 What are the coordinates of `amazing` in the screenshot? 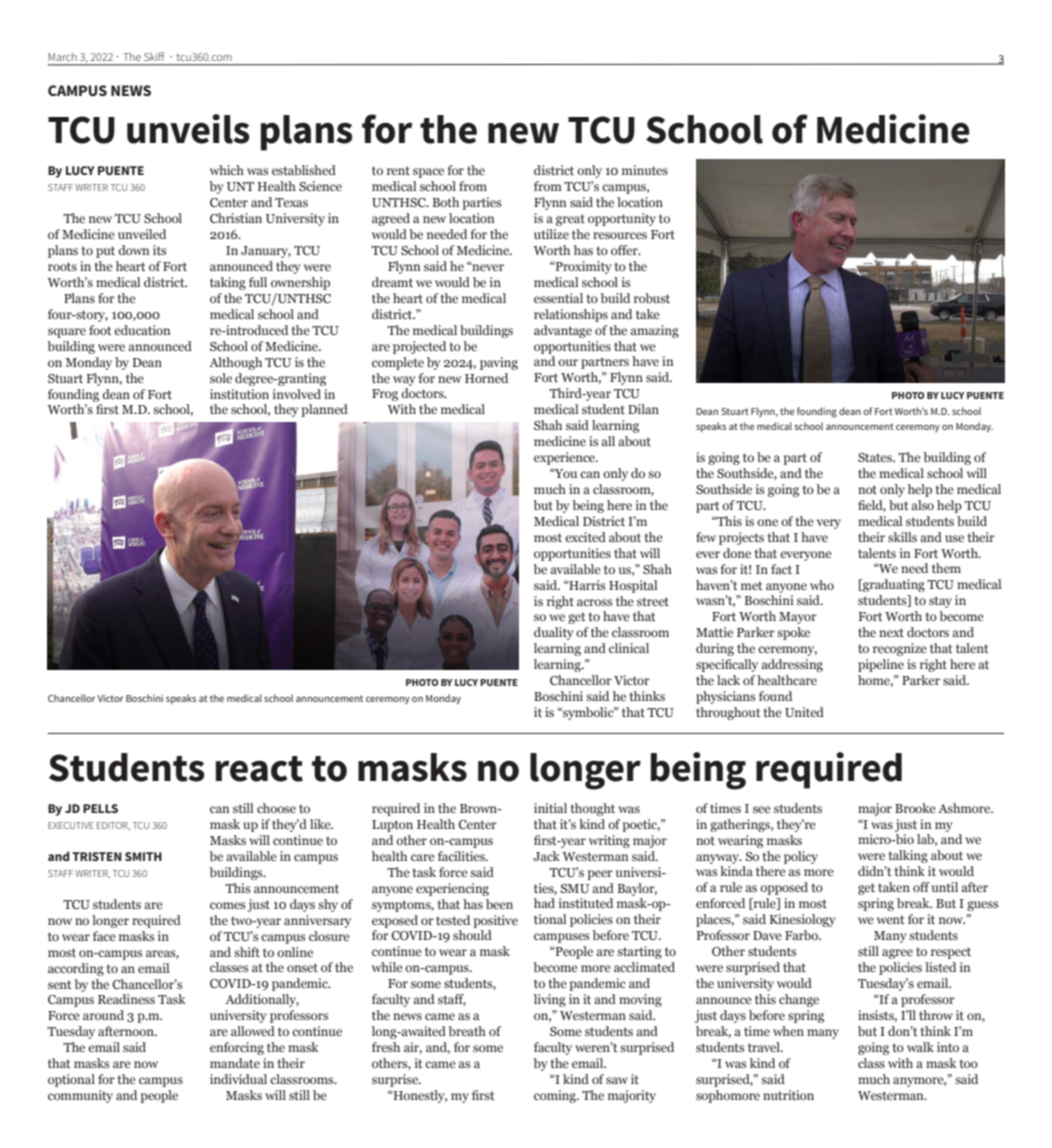 It's located at (654, 331).
